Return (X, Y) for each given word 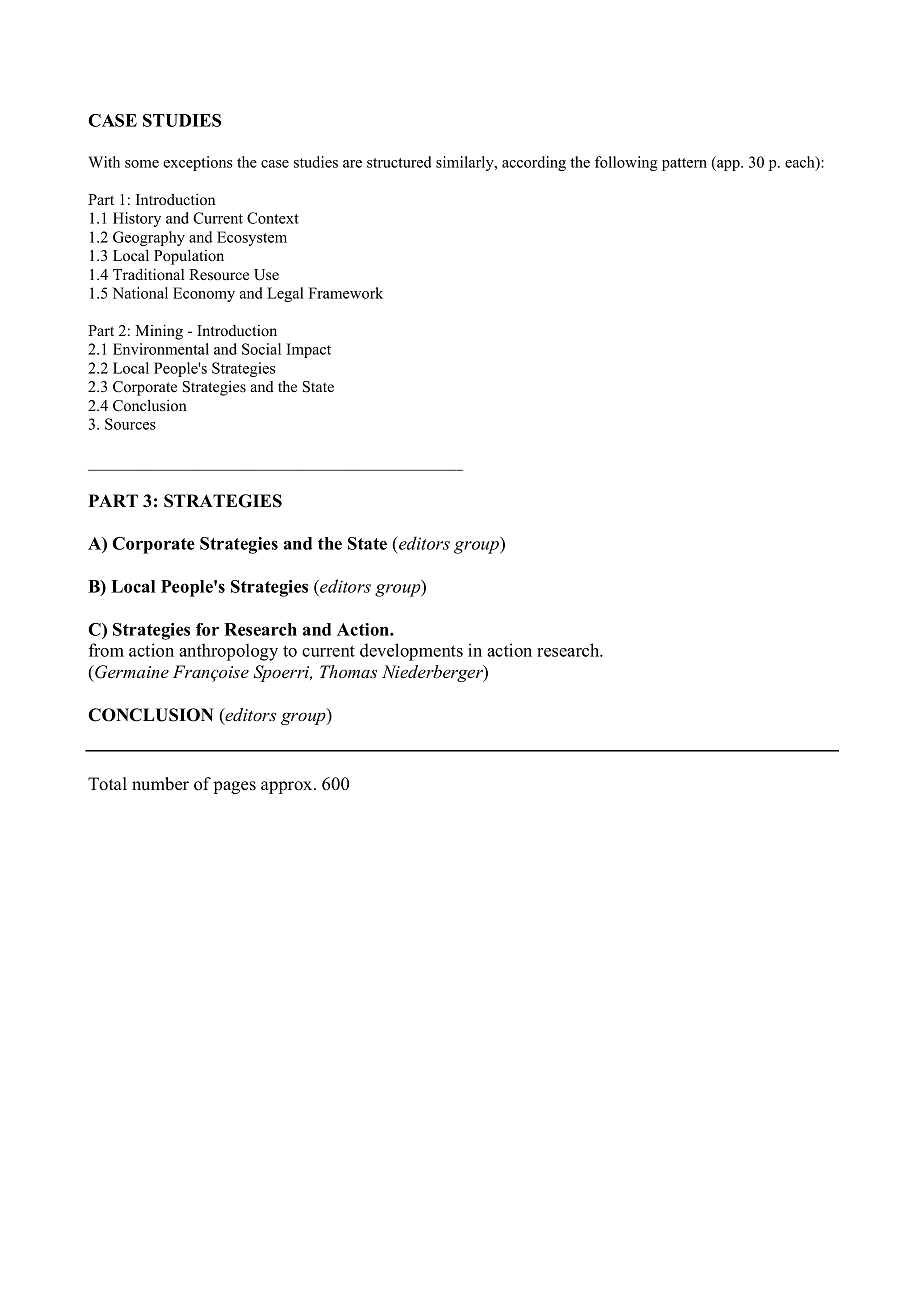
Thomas (348, 672)
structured (399, 162)
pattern (684, 164)
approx (288, 787)
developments (411, 652)
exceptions (198, 163)
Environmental (161, 349)
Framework (346, 293)
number (160, 784)
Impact (308, 350)
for (207, 629)
